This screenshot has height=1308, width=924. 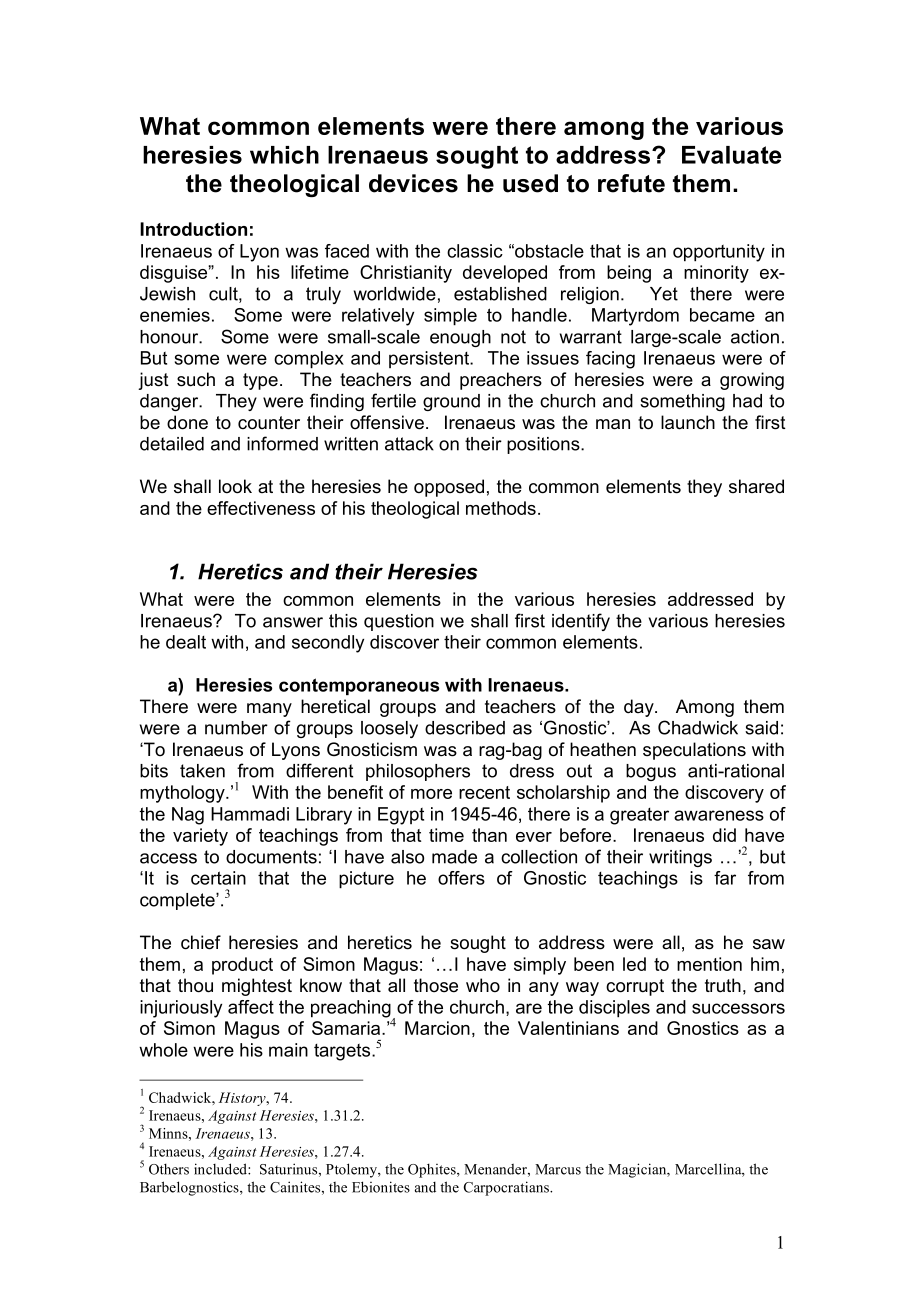 I want to click on Evaluate, so click(x=731, y=155).
